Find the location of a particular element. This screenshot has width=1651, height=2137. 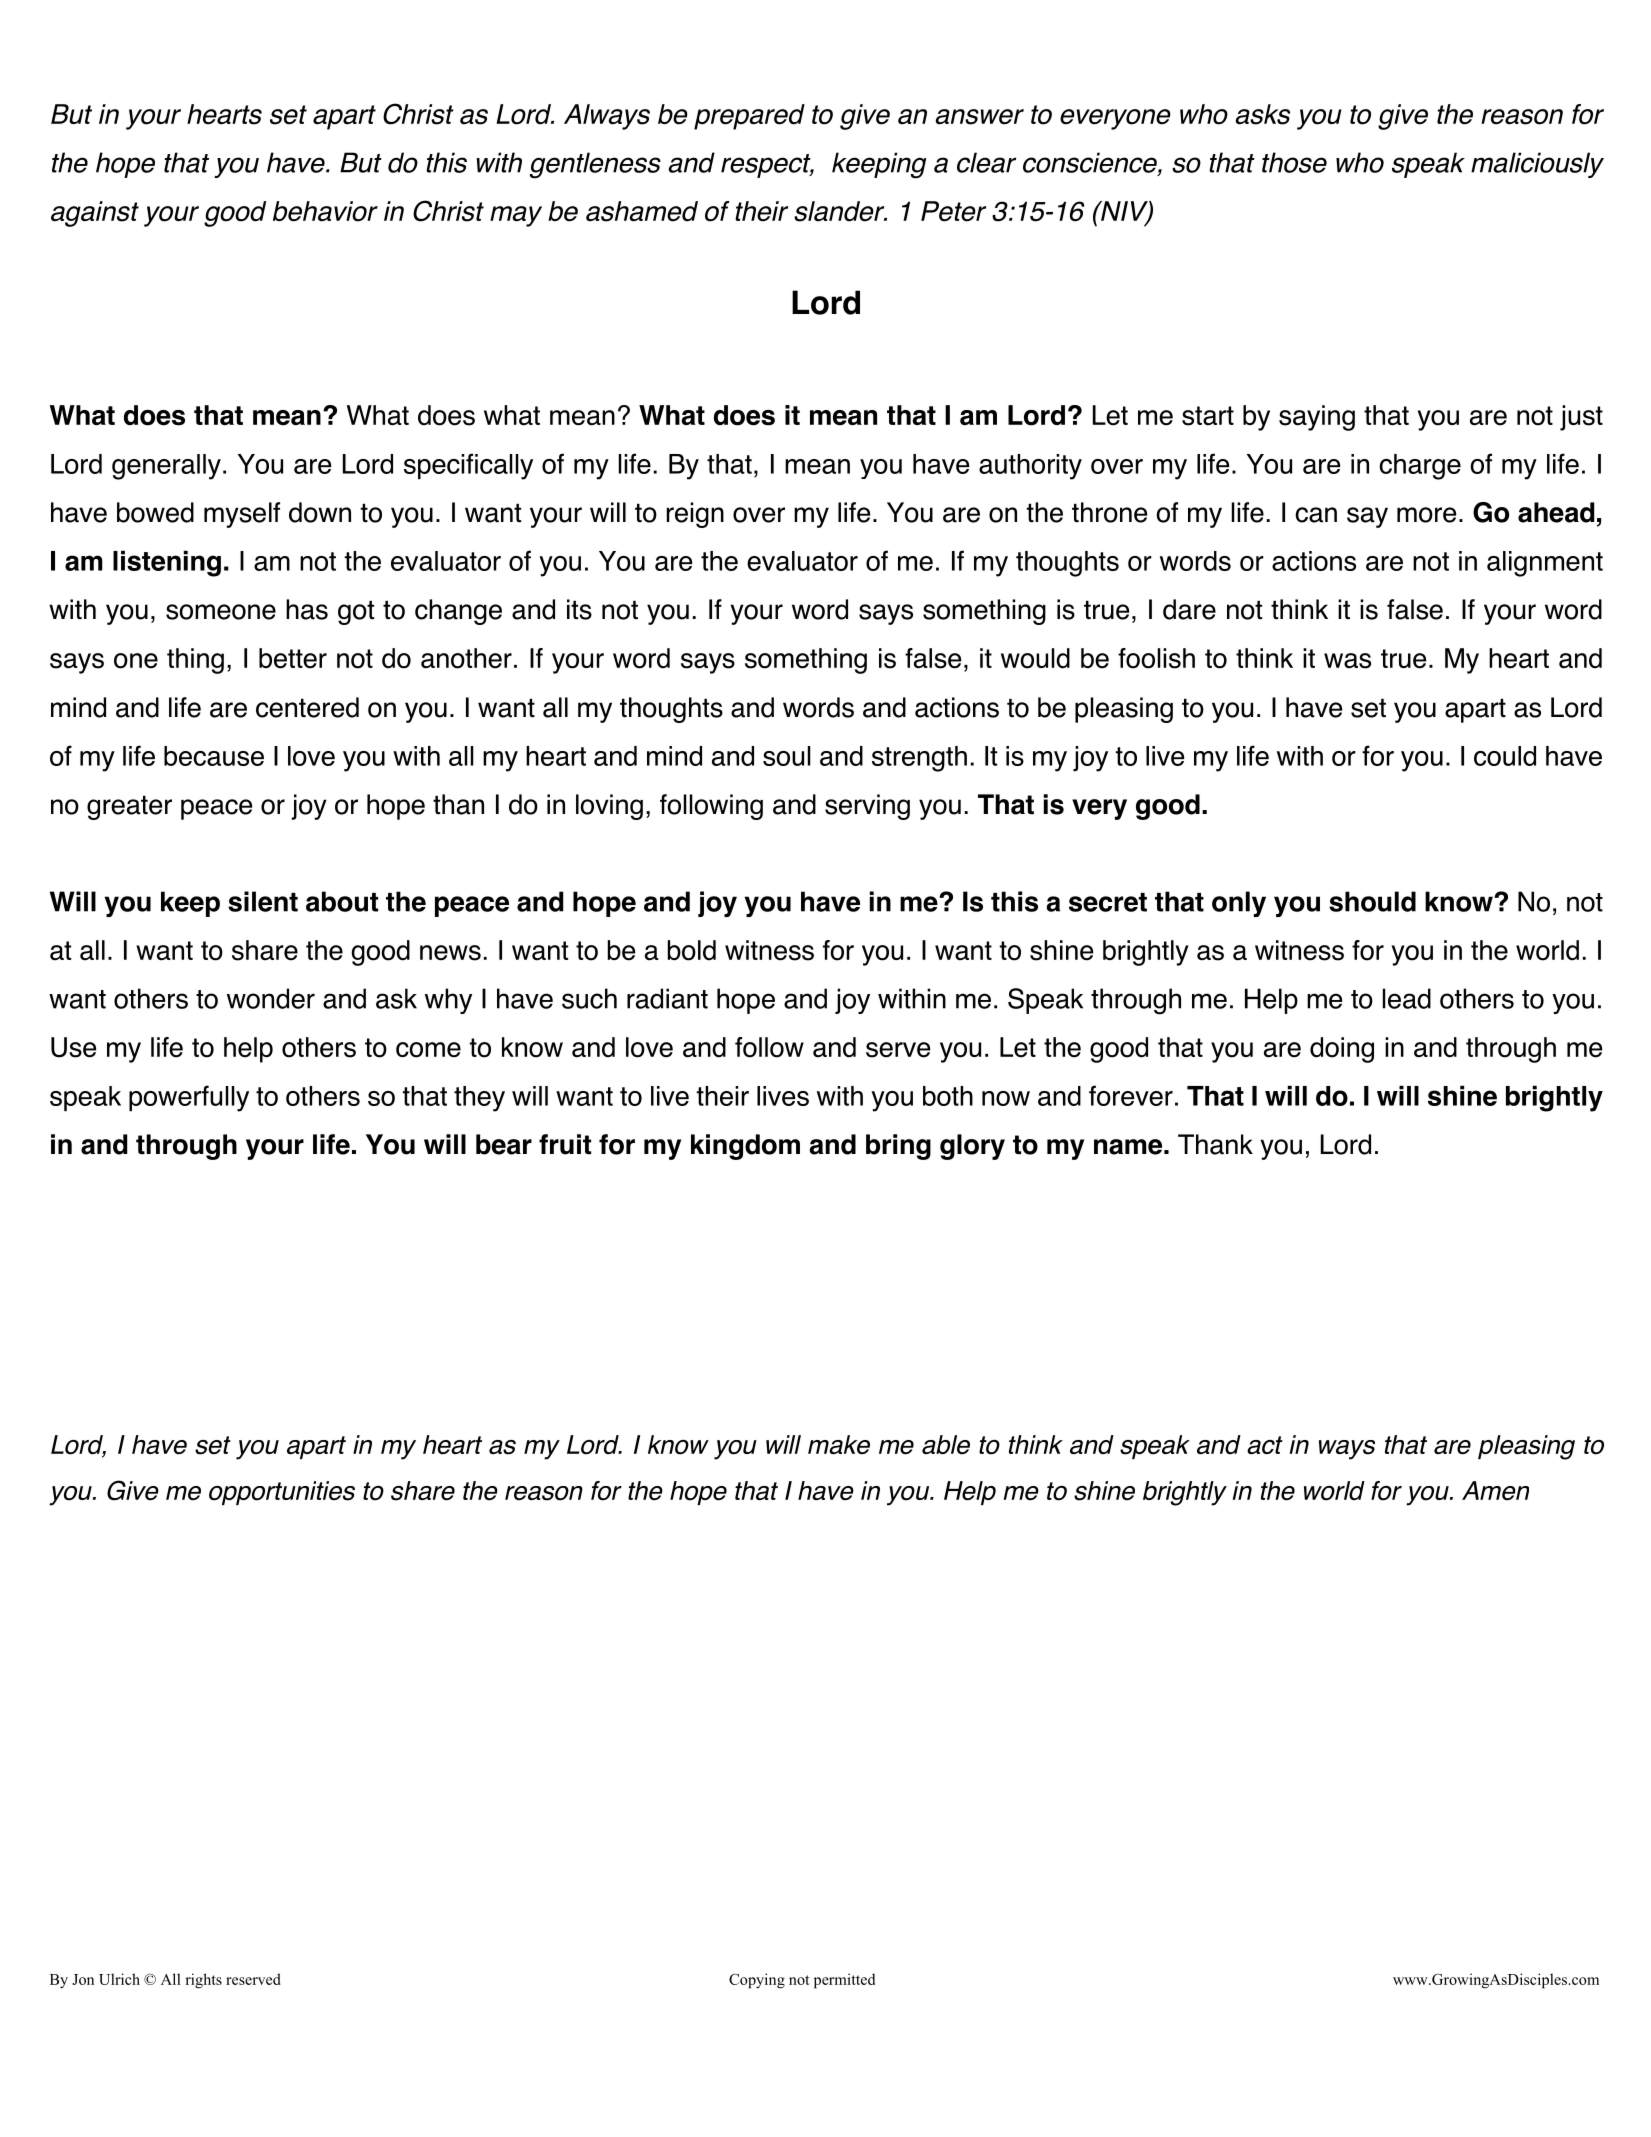

those is located at coordinates (1294, 162).
